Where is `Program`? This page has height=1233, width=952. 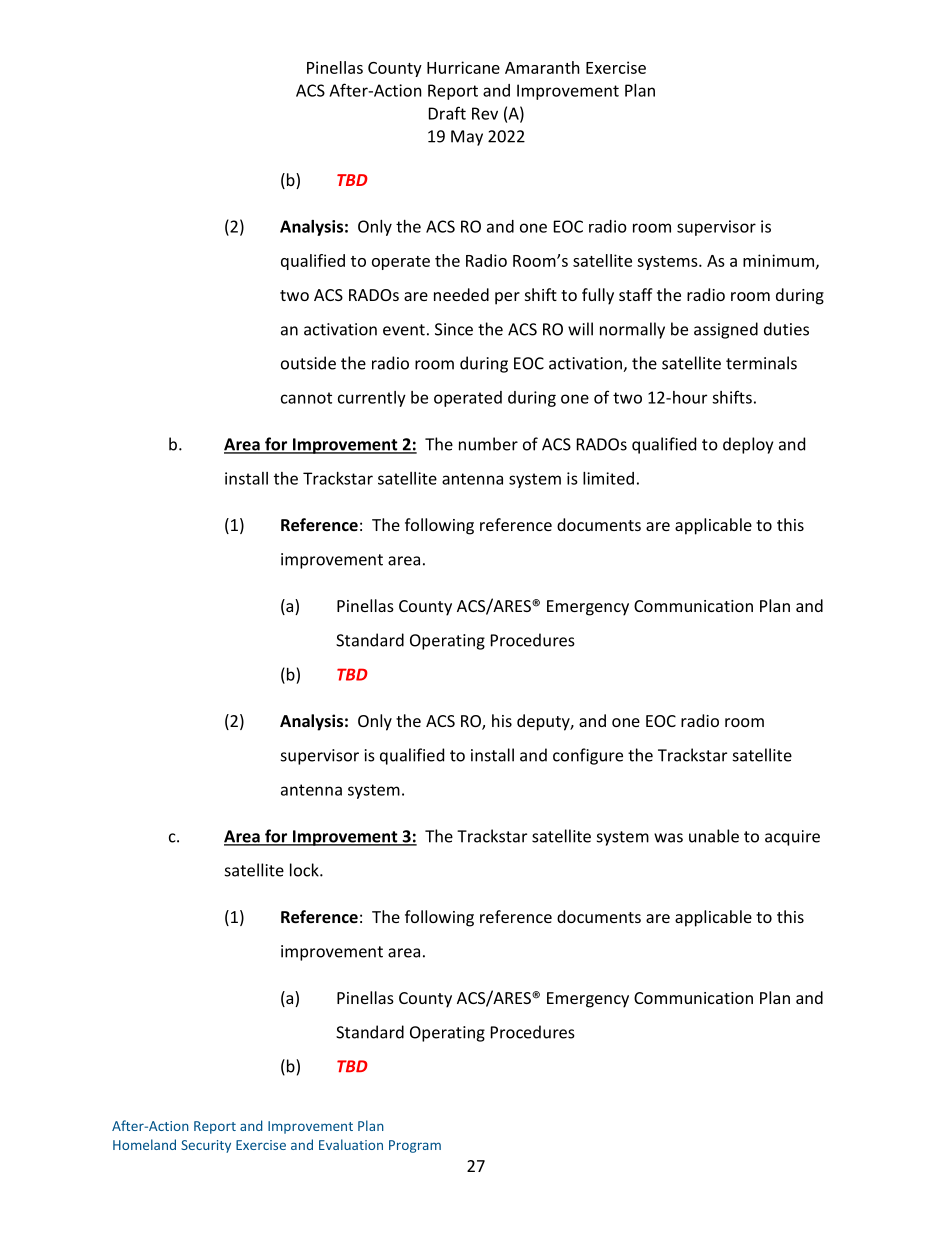 Program is located at coordinates (415, 1146).
